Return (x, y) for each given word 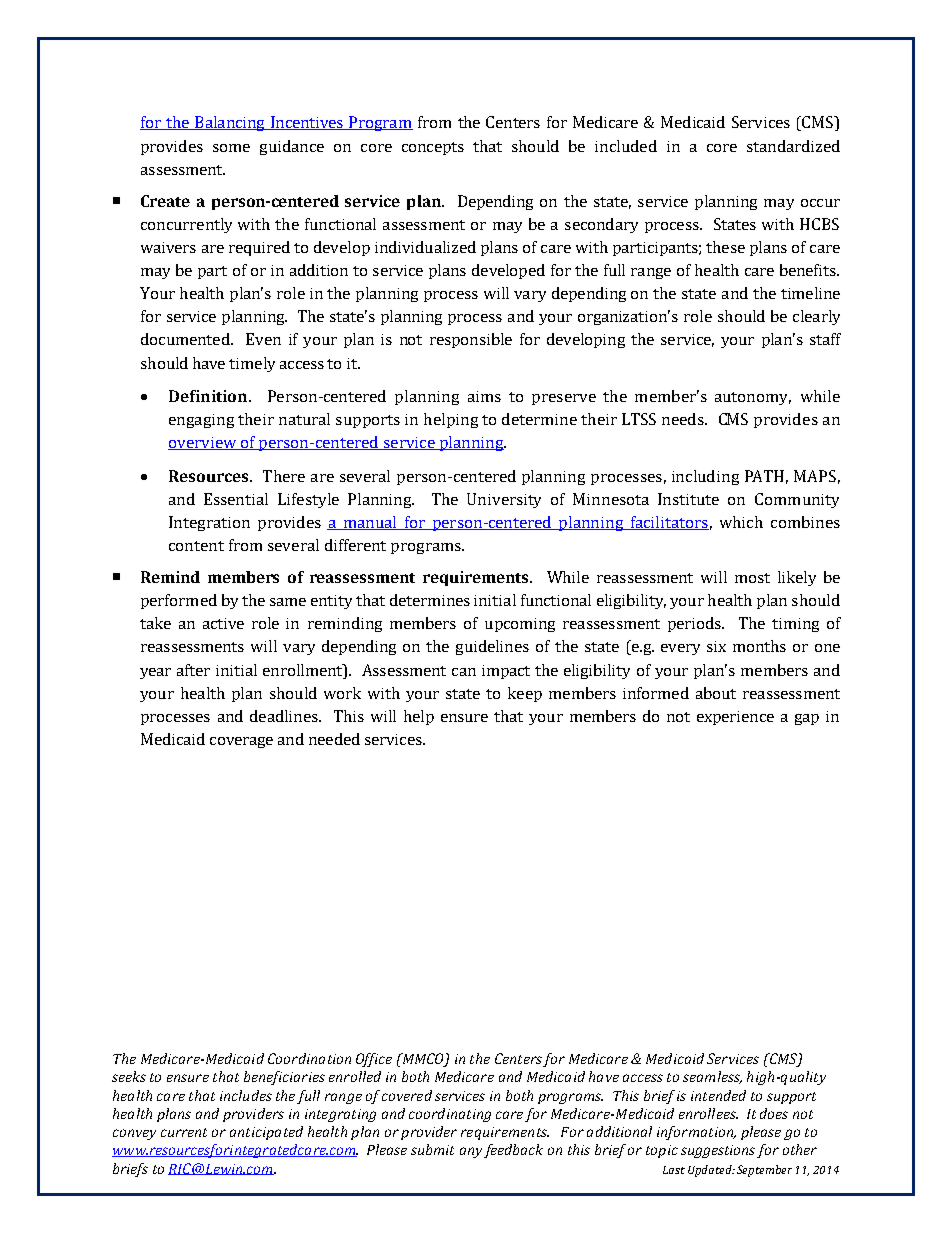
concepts (433, 148)
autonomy (753, 398)
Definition (209, 396)
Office (374, 1060)
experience (735, 718)
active (223, 623)
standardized (793, 146)
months (759, 646)
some (231, 148)
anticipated (266, 1133)
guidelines (492, 647)
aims (484, 396)
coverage (241, 742)
